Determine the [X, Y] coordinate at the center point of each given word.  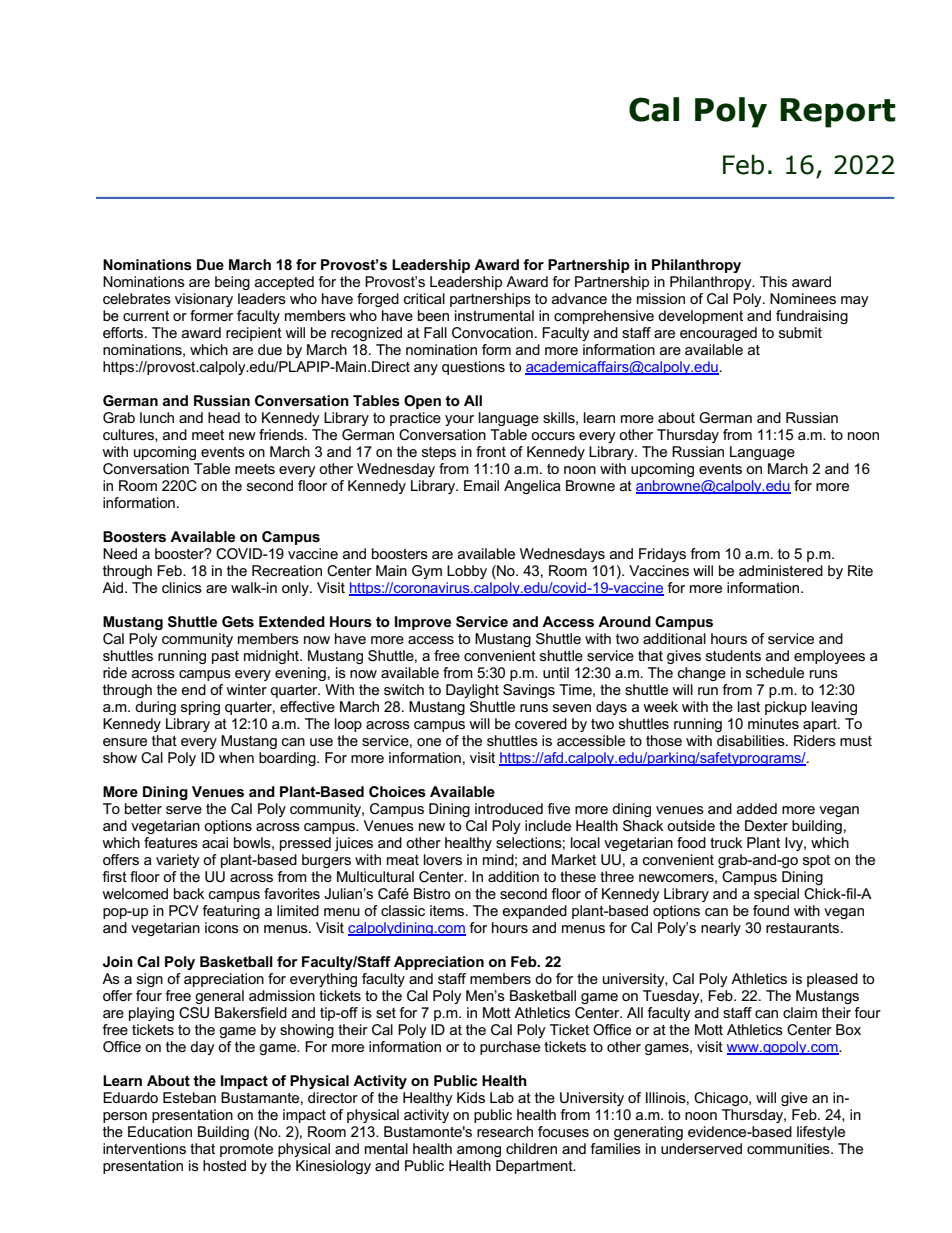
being [232, 283]
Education [160, 1131]
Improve [423, 623]
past [225, 657]
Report [838, 113]
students [733, 655]
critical [424, 298]
